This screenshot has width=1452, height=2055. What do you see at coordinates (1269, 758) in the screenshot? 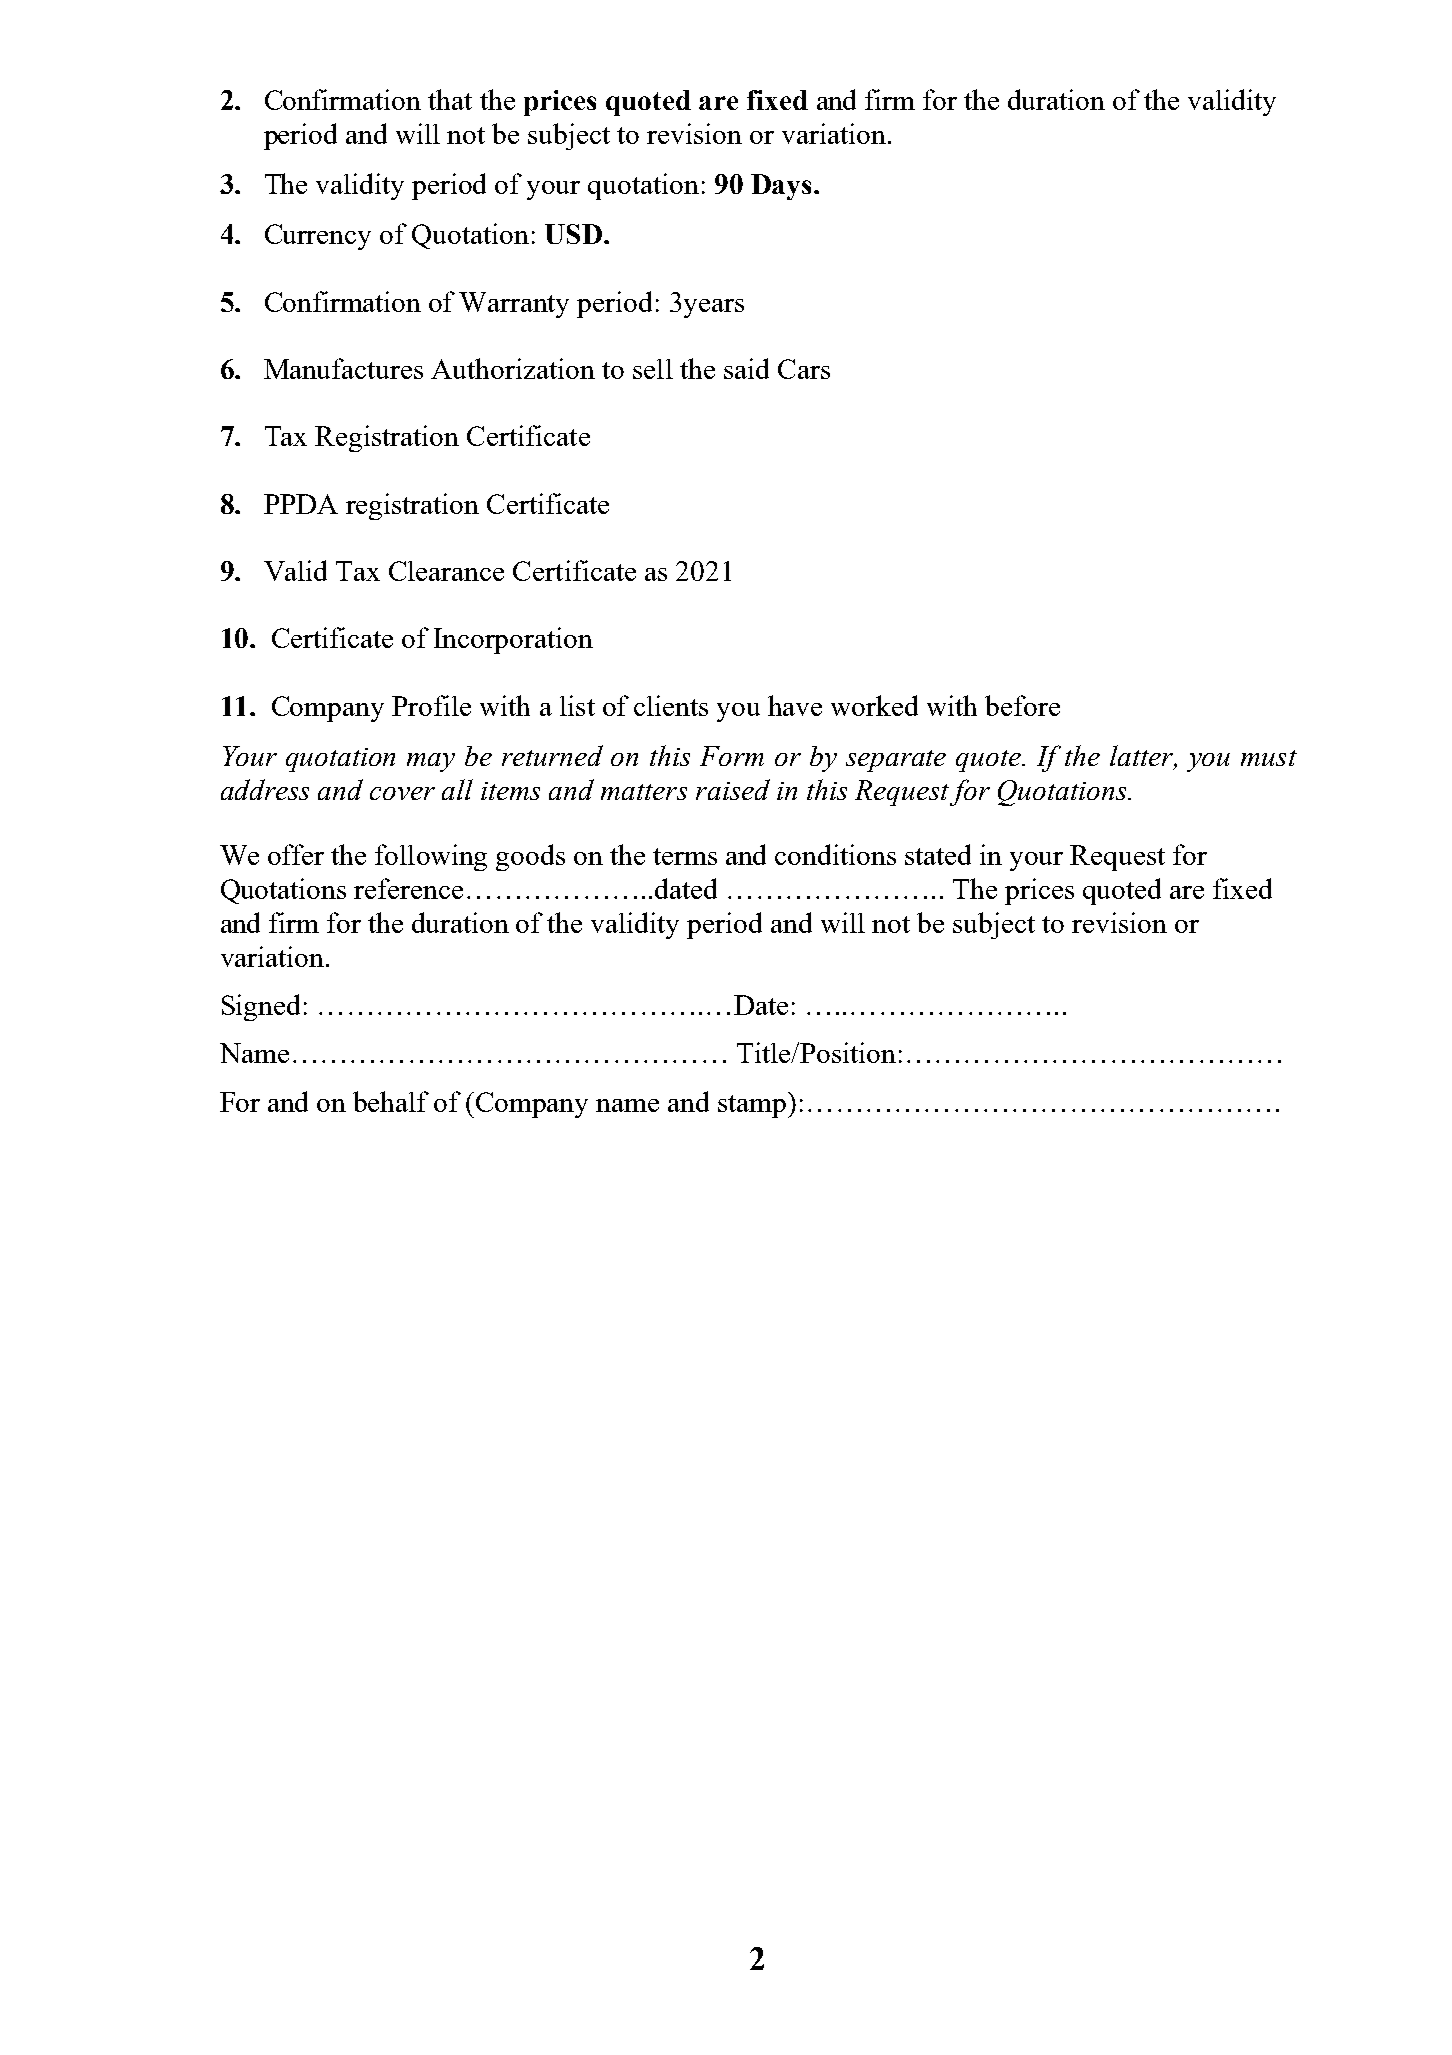
I see `must` at bounding box center [1269, 758].
